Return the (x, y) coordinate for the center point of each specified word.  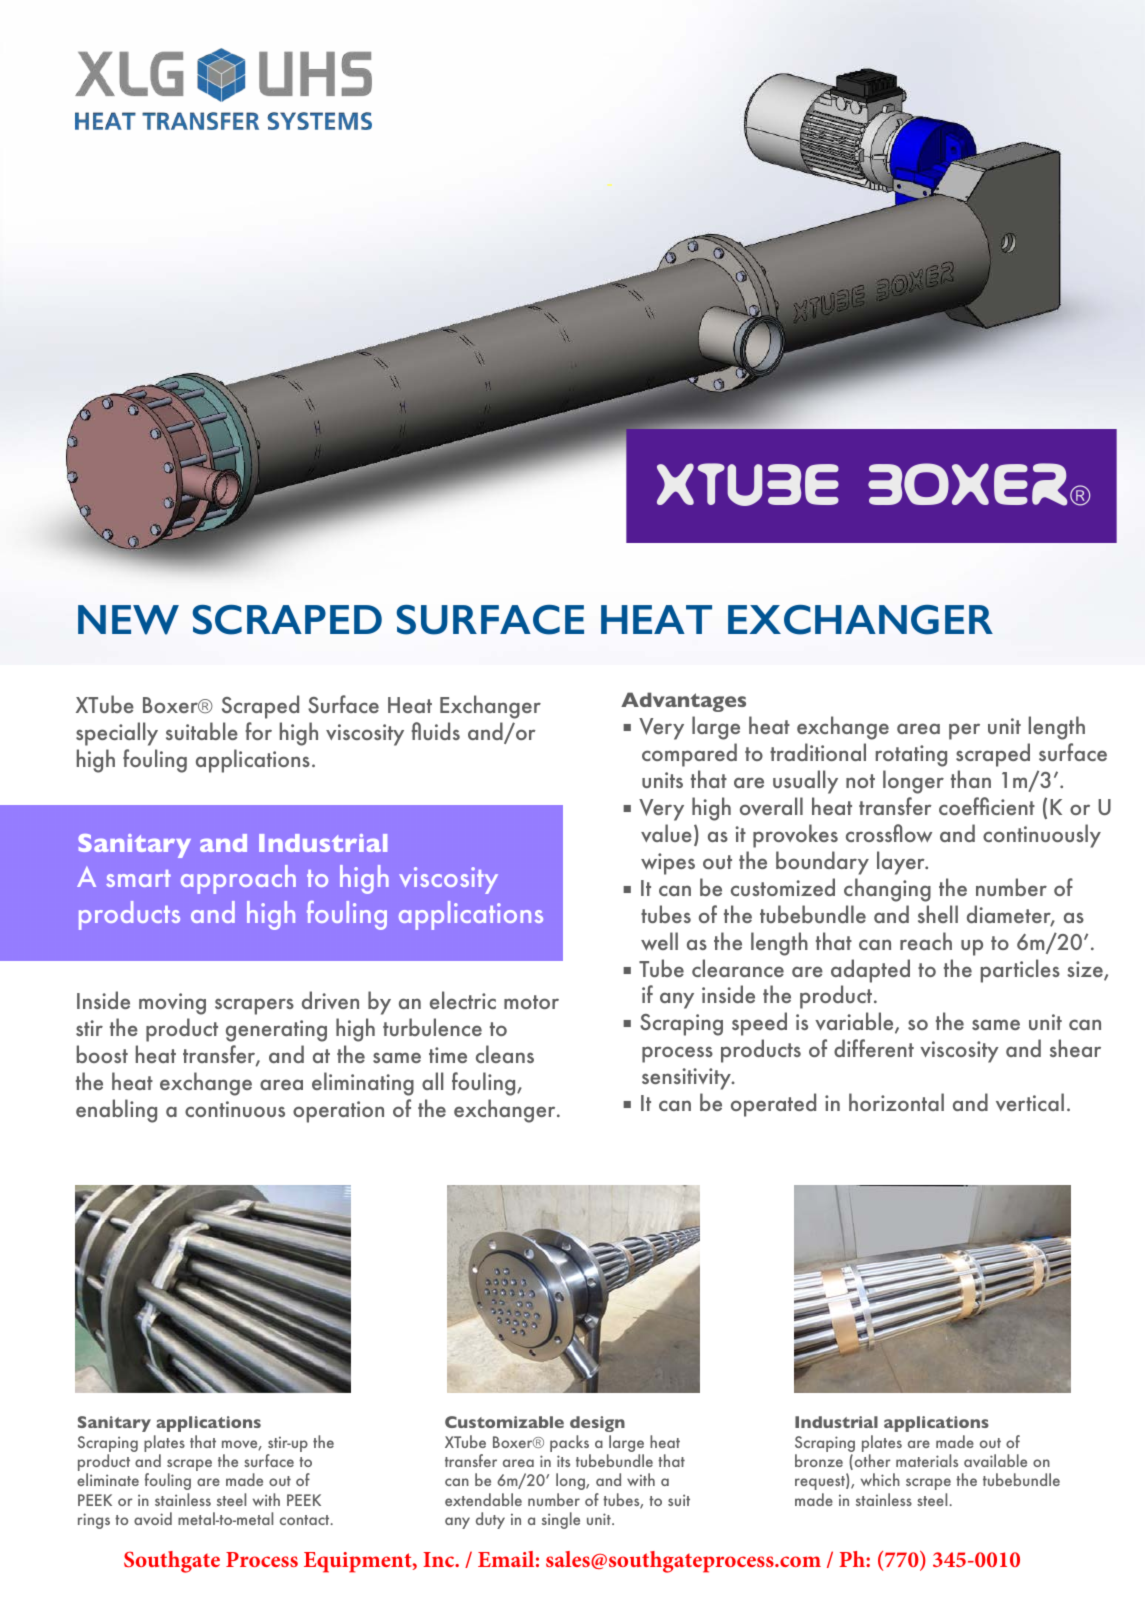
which (880, 1479)
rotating (911, 756)
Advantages (683, 702)
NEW (128, 620)
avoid (153, 1518)
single (561, 1520)
